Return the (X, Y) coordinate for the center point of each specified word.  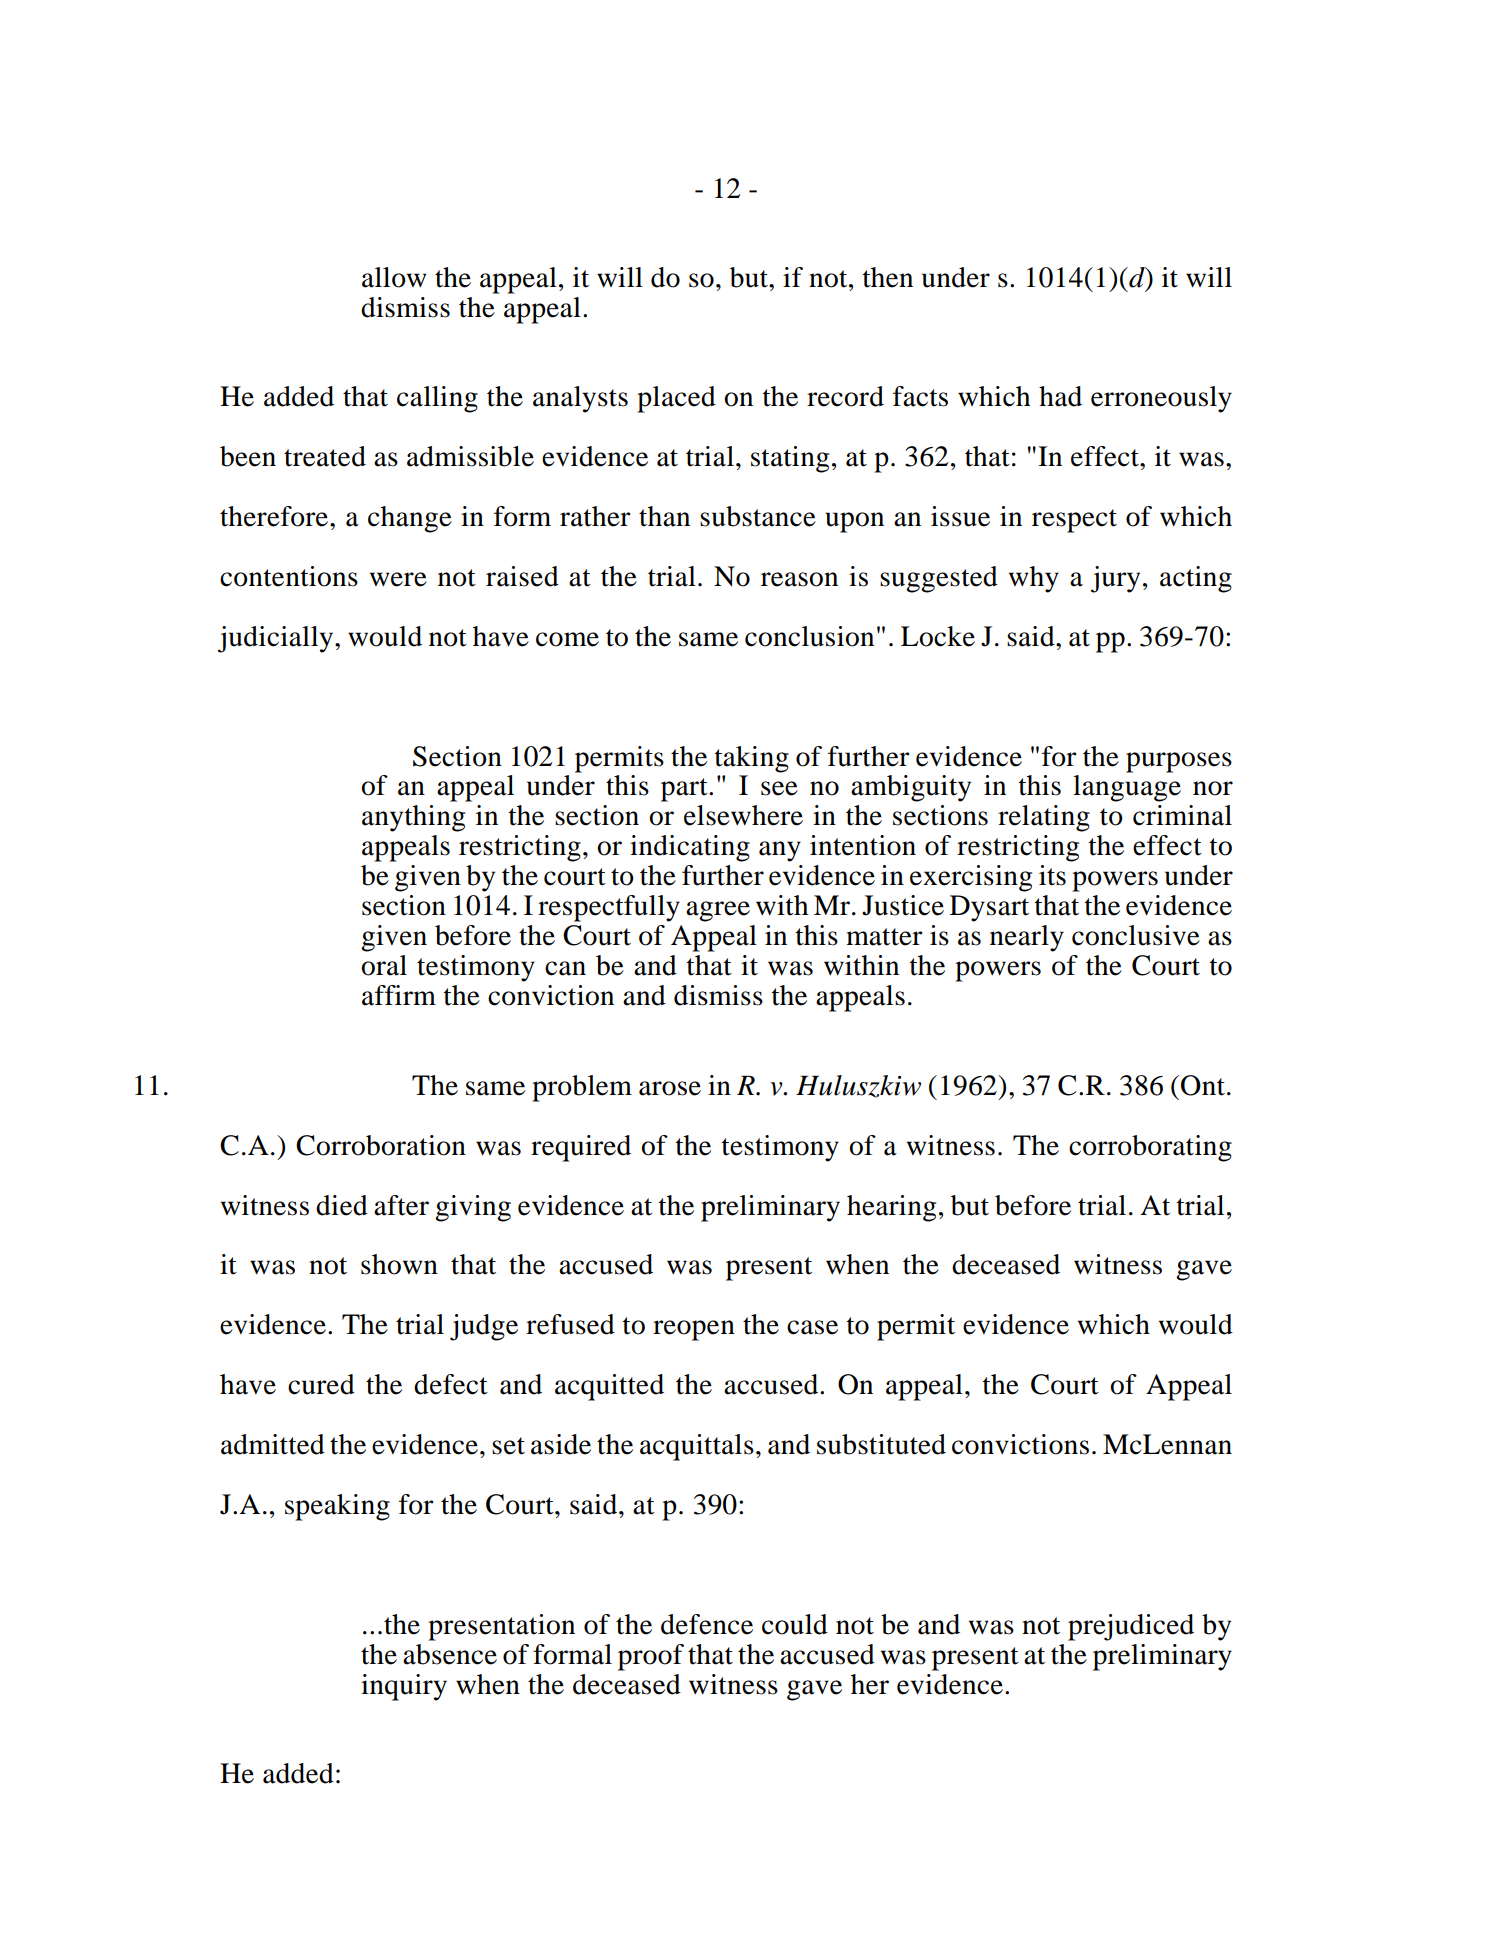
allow (394, 277)
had (1060, 396)
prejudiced (1131, 1627)
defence (707, 1624)
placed (676, 399)
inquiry (404, 1687)
